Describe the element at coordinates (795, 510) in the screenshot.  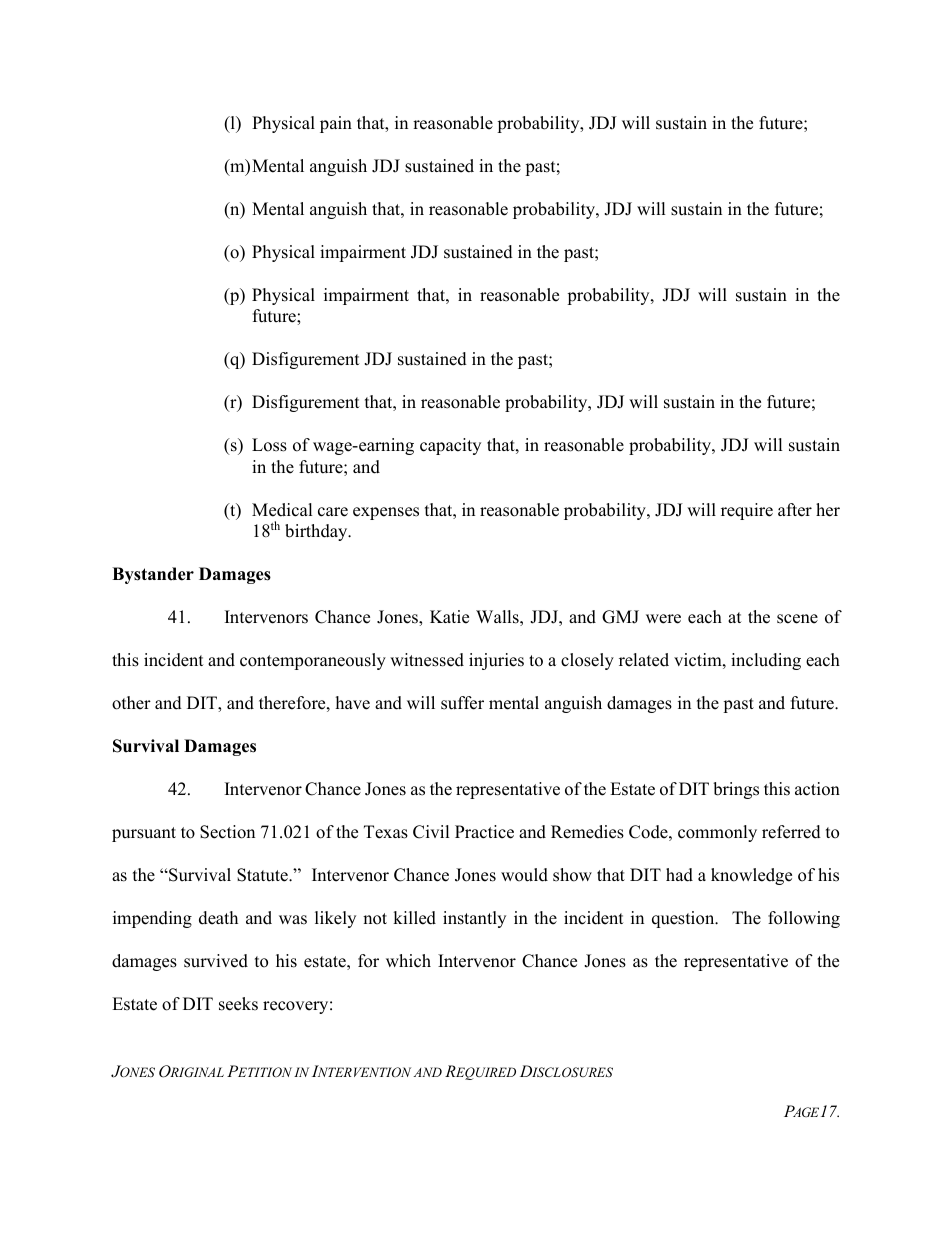
I see `after` at that location.
